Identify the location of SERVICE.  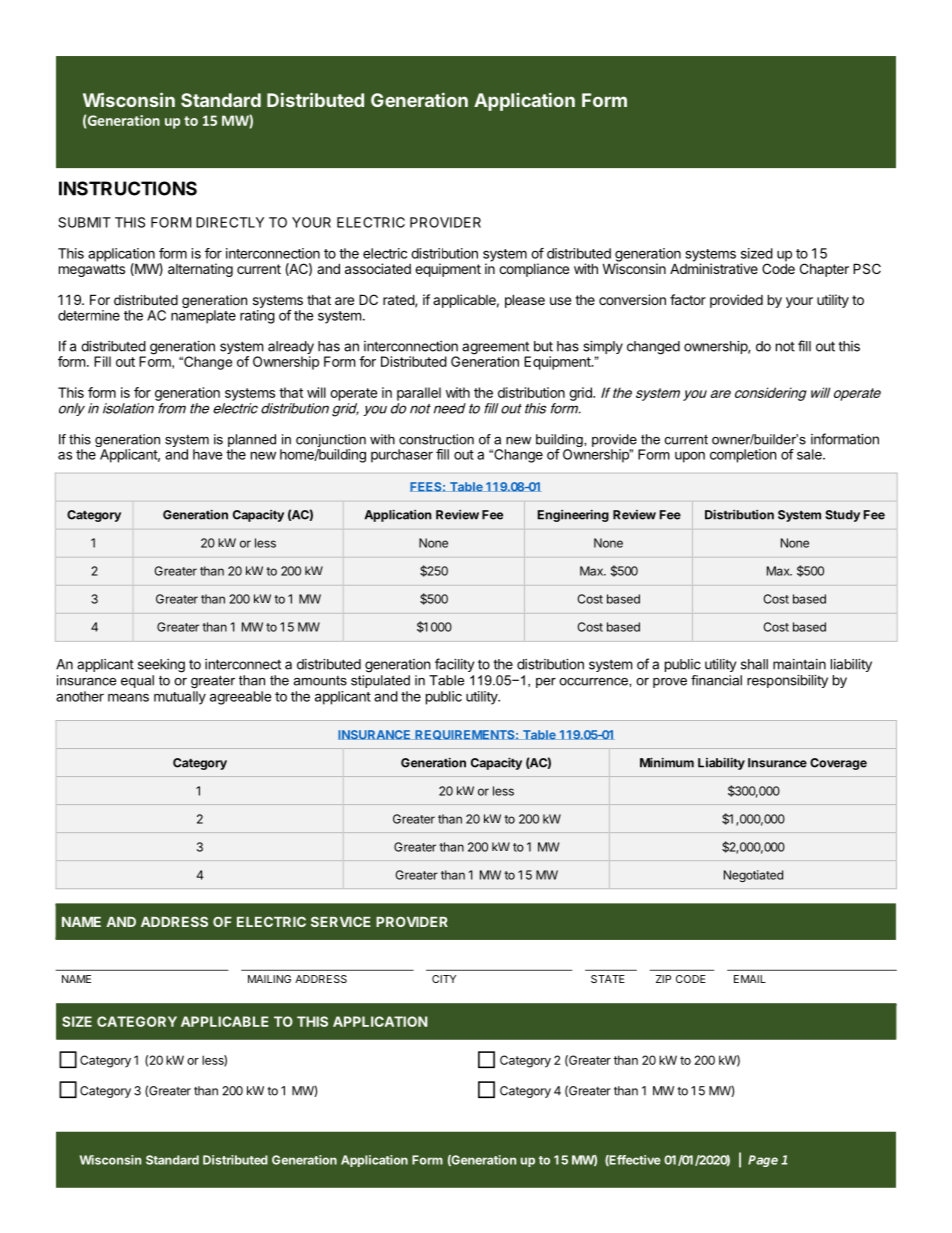
(340, 921).
